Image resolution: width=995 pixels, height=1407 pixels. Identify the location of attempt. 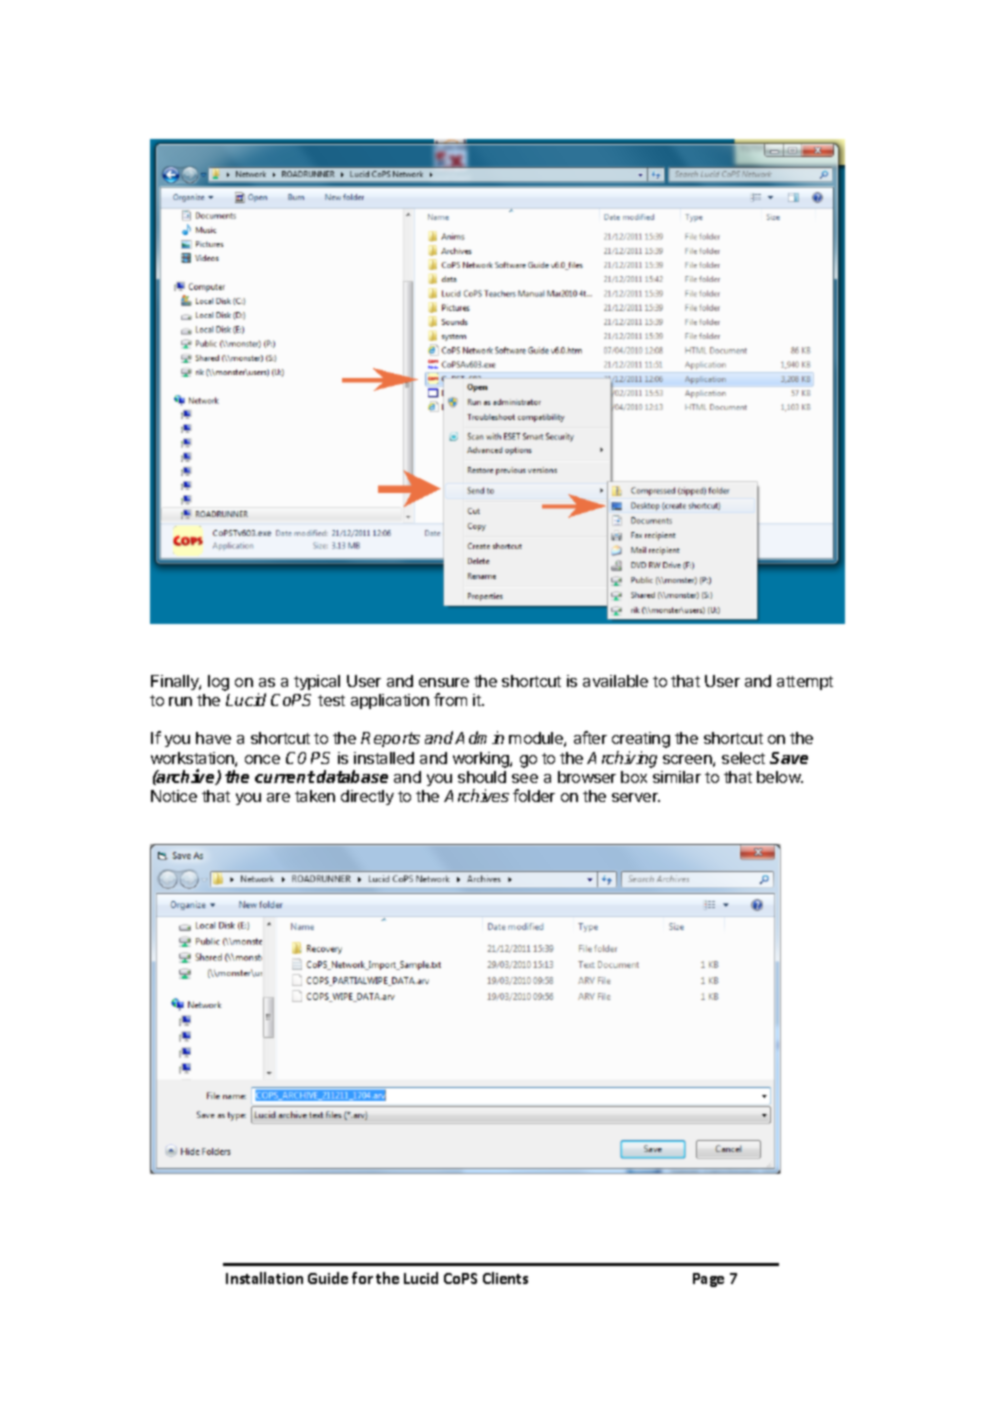
(805, 683).
